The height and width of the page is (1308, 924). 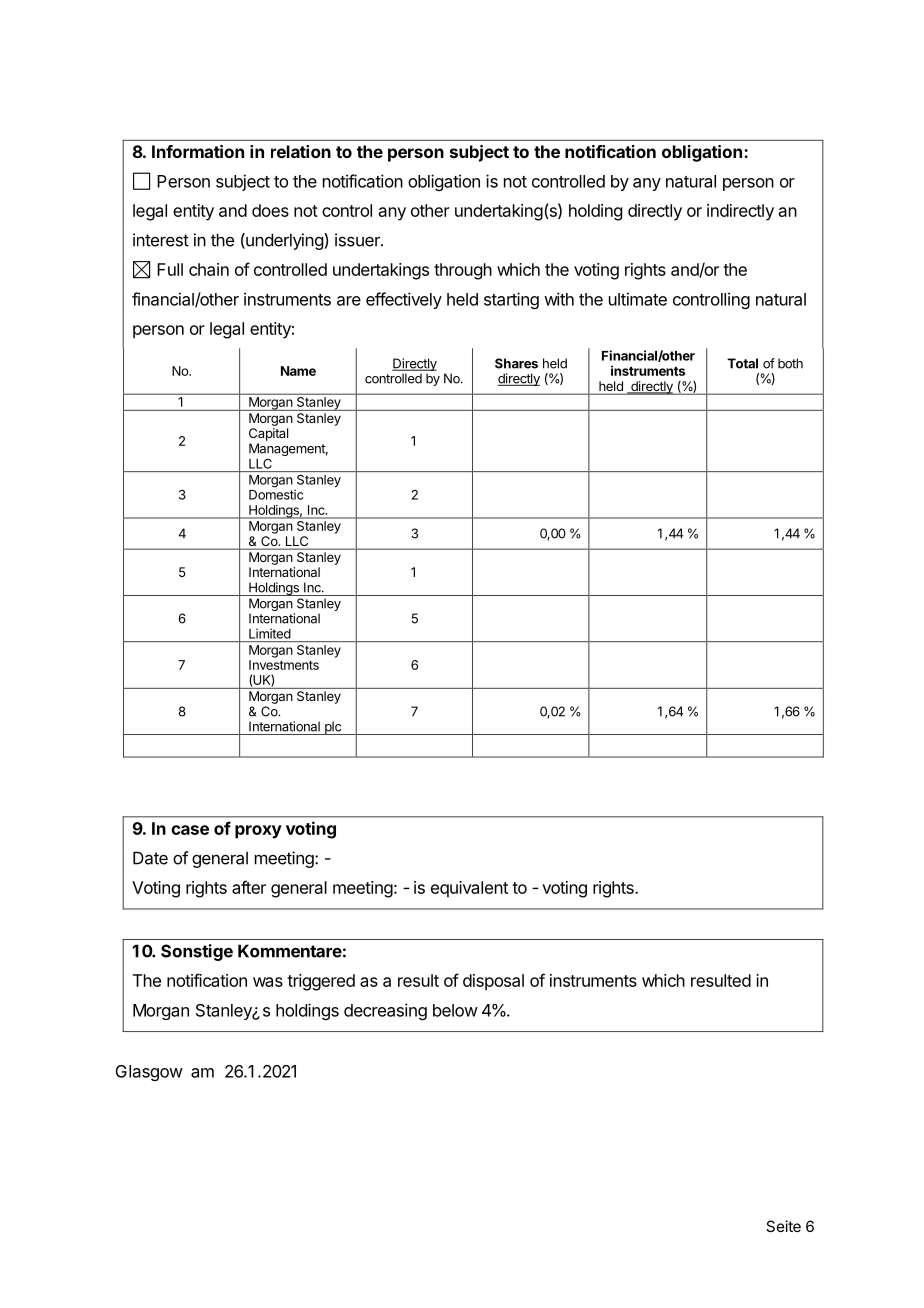 What do you see at coordinates (149, 1073) in the page?
I see `Glasgow` at bounding box center [149, 1073].
